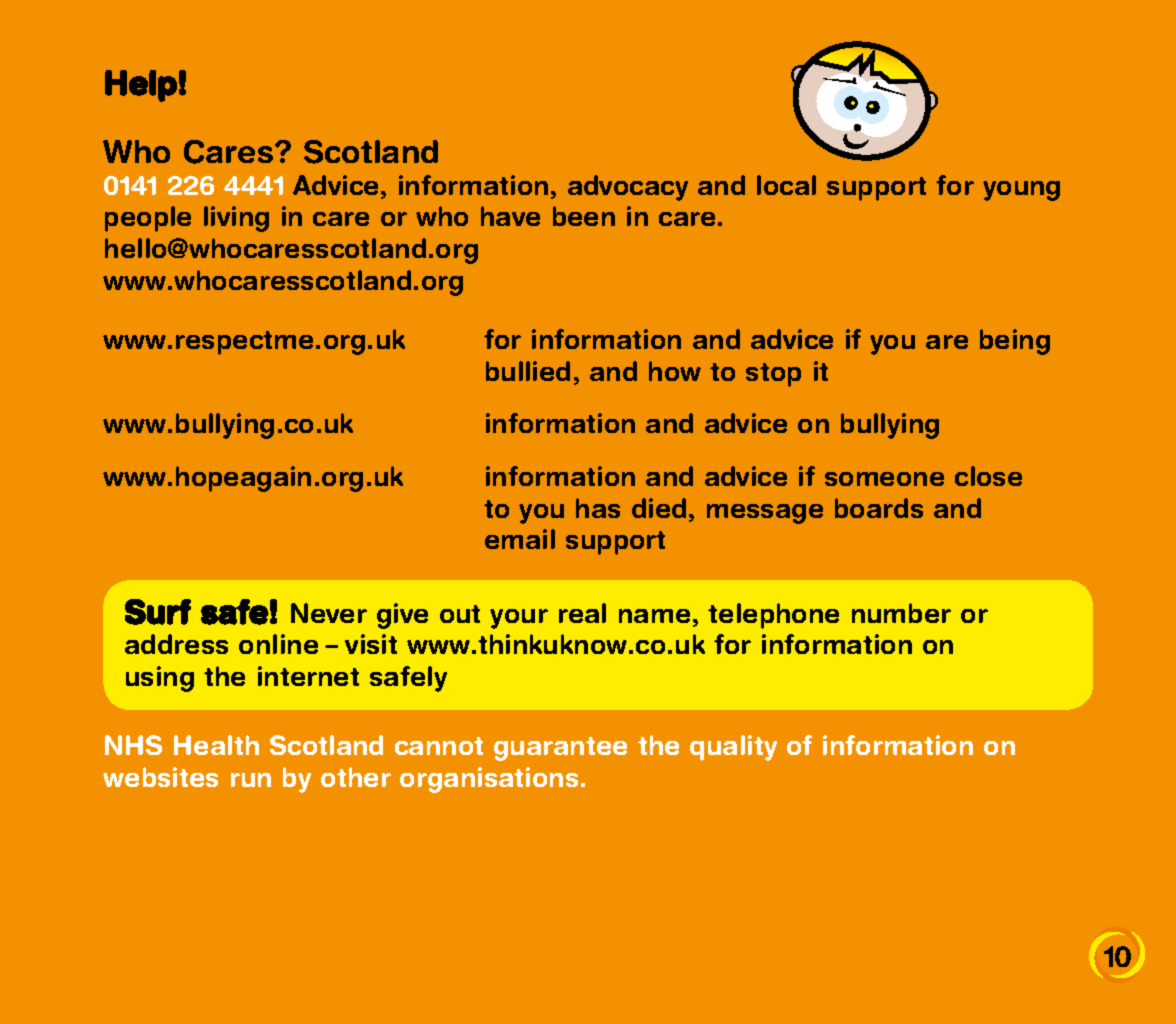 The image size is (1176, 1024). Describe the element at coordinates (675, 371) in the screenshot. I see `how` at that location.
